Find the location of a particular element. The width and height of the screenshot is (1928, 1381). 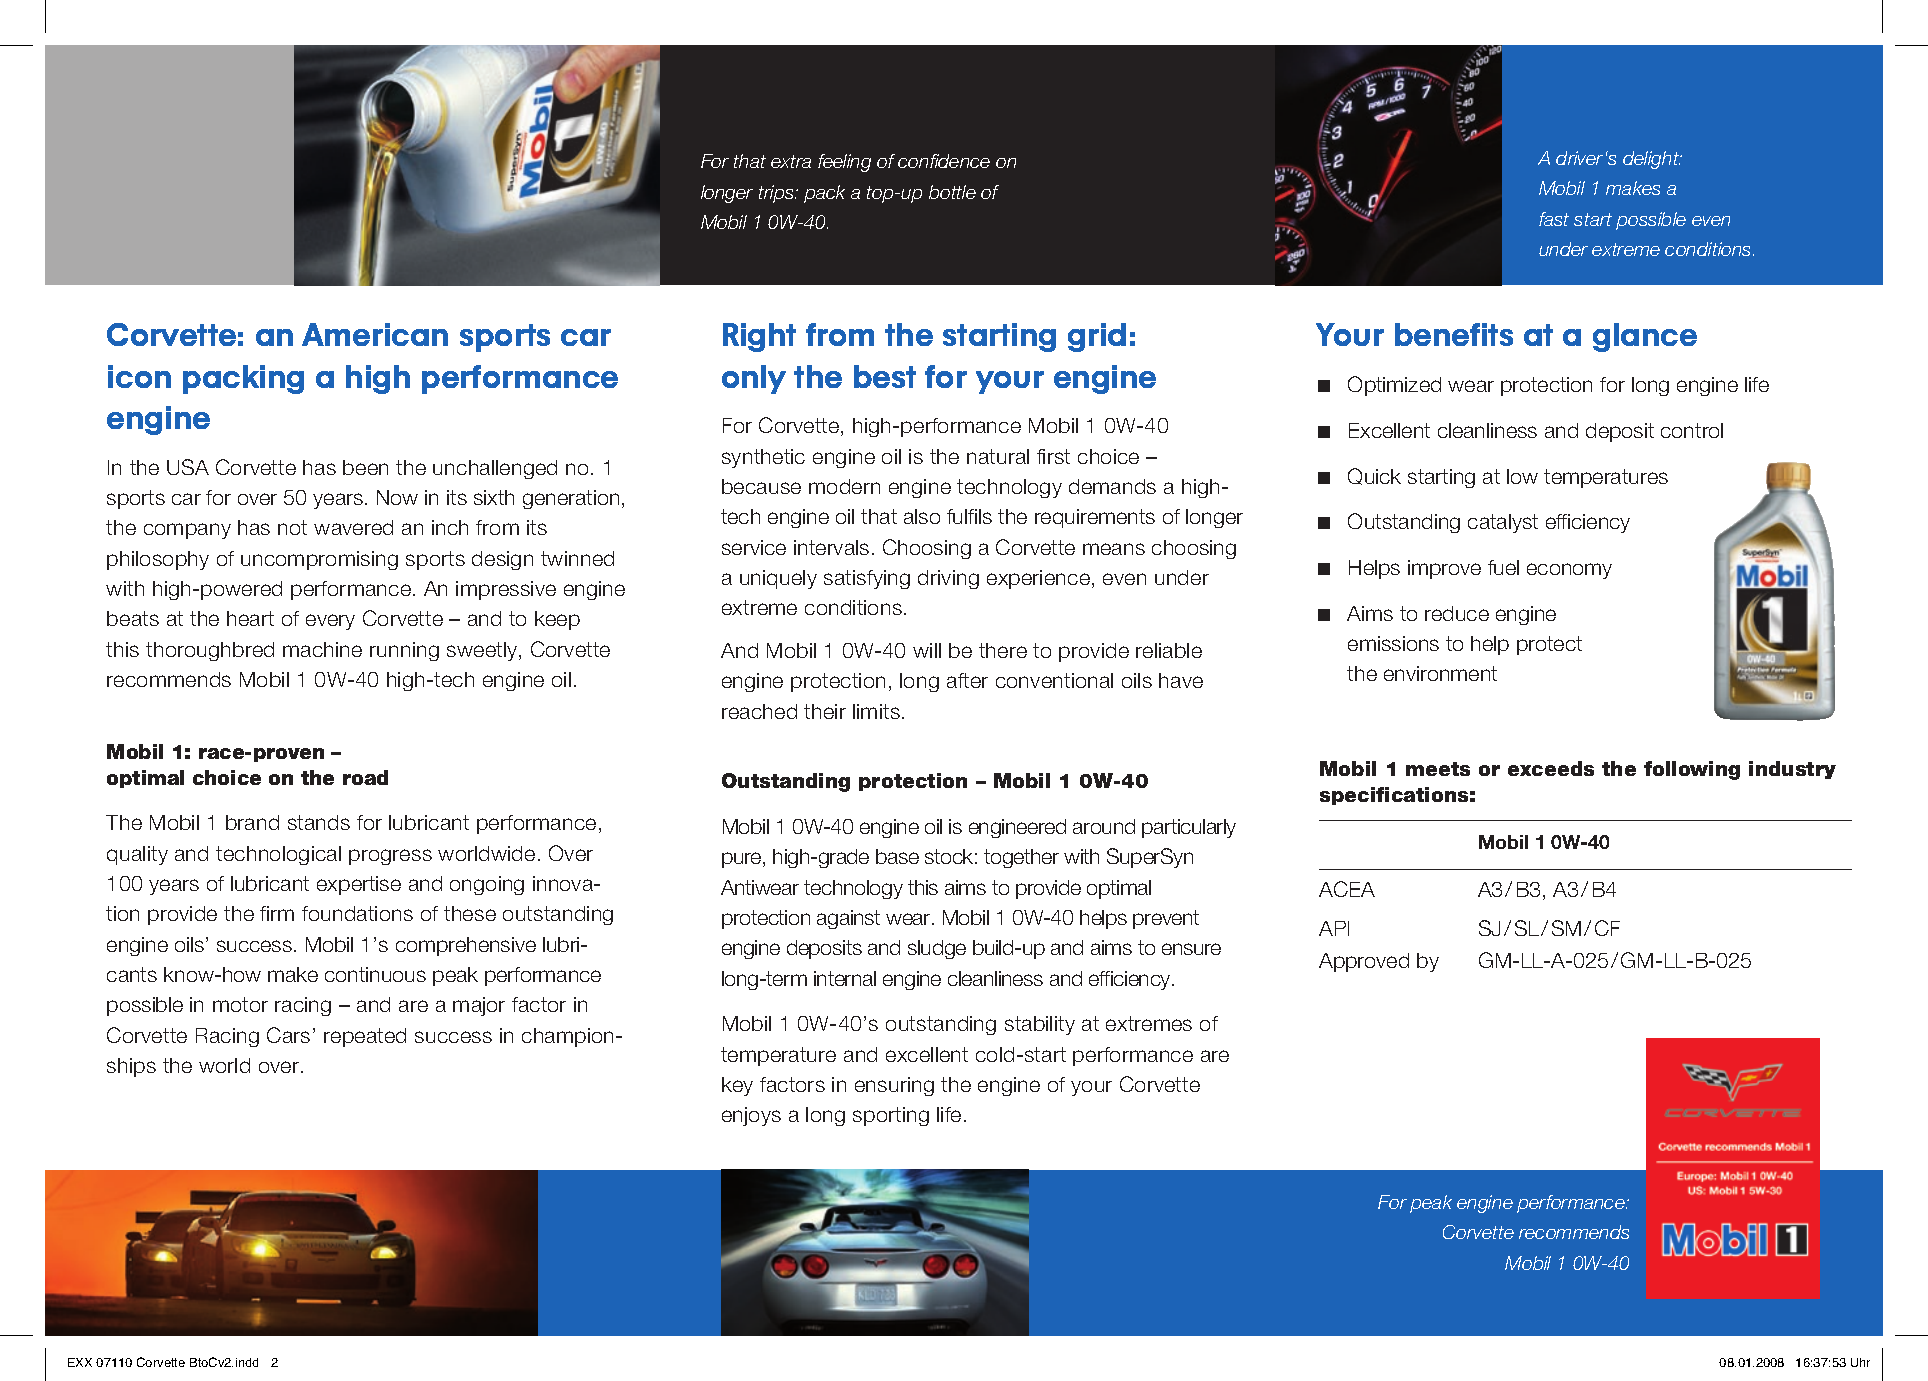

enjoys is located at coordinates (751, 1116).
